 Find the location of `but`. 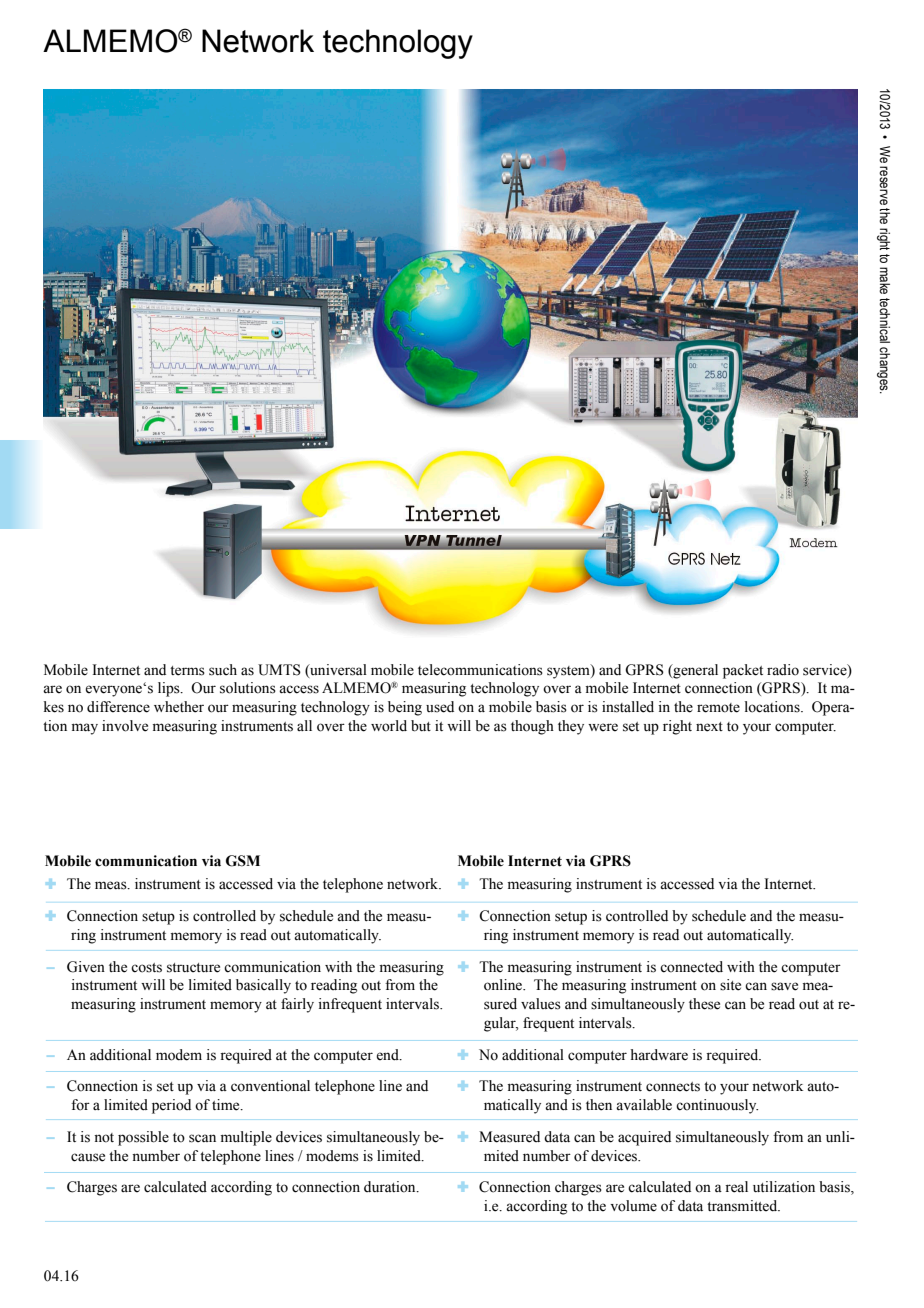

but is located at coordinates (421, 726).
